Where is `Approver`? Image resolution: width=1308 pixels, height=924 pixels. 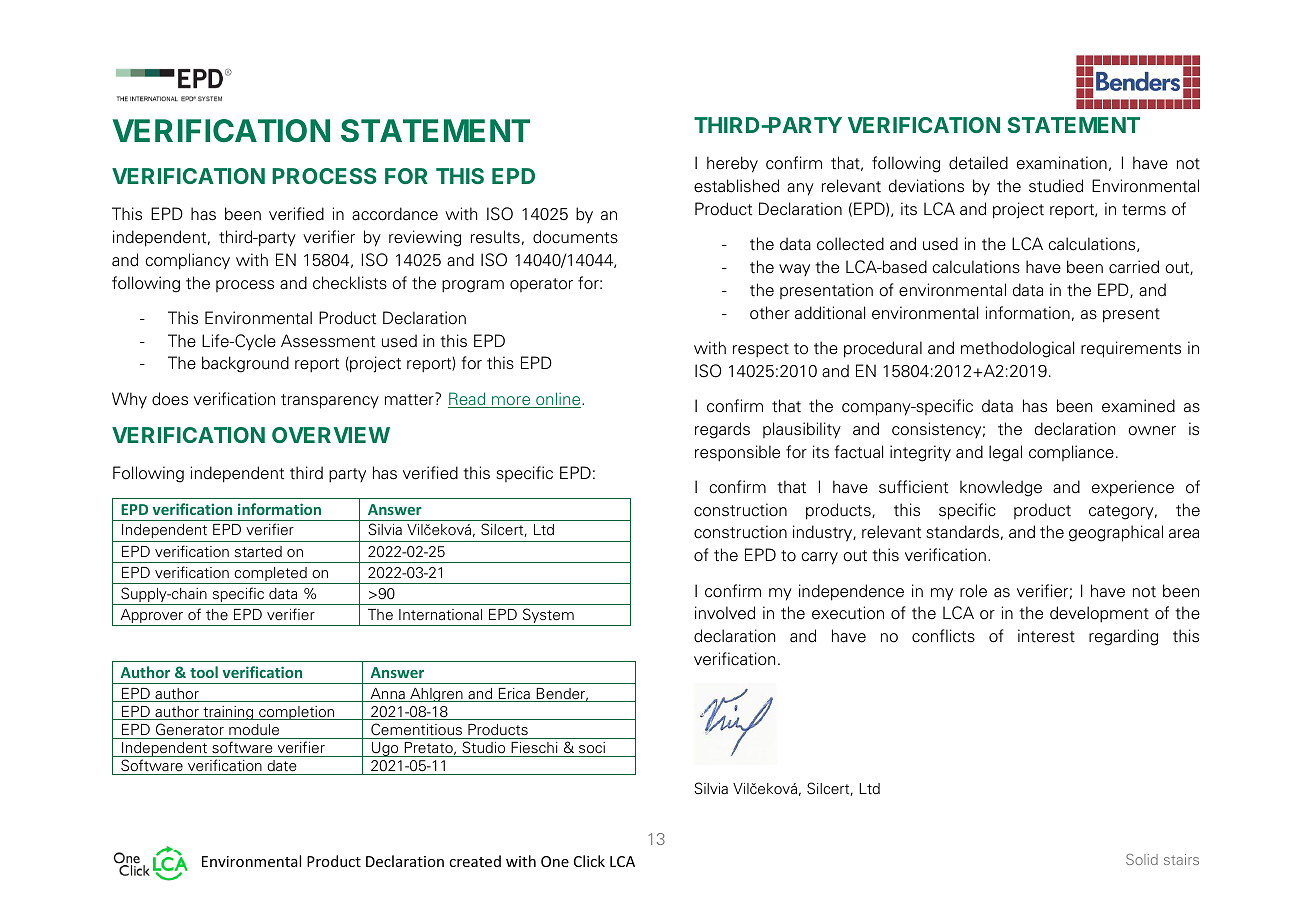 Approver is located at coordinates (152, 617).
